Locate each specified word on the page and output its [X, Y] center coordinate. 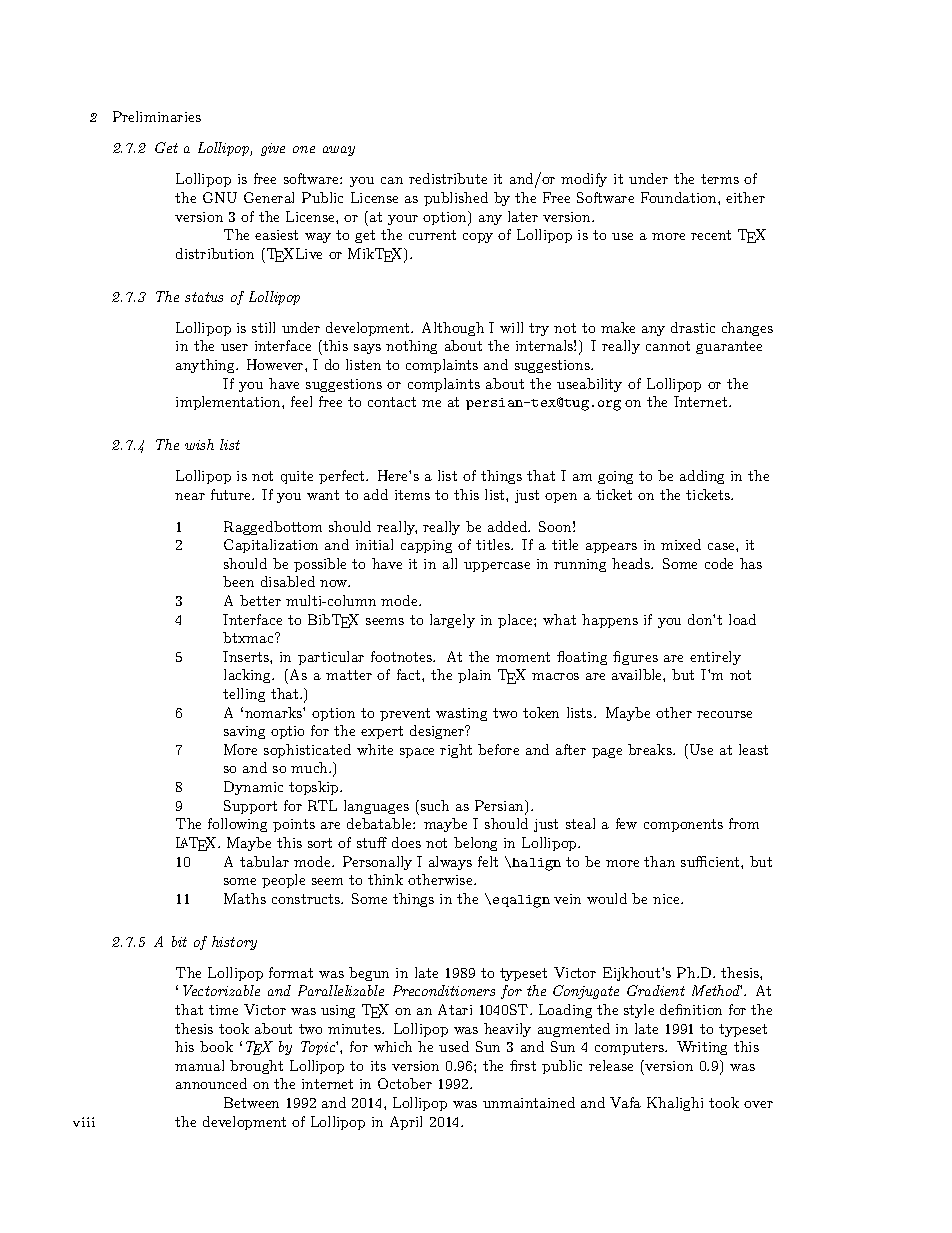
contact [392, 402]
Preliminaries [157, 116]
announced [211, 1083]
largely [452, 621]
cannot [668, 346]
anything [207, 366]
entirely [715, 658]
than [659, 861]
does [406, 842]
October [405, 1083]
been [238, 581]
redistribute [448, 178]
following [237, 825]
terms [720, 179]
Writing [702, 1048]
